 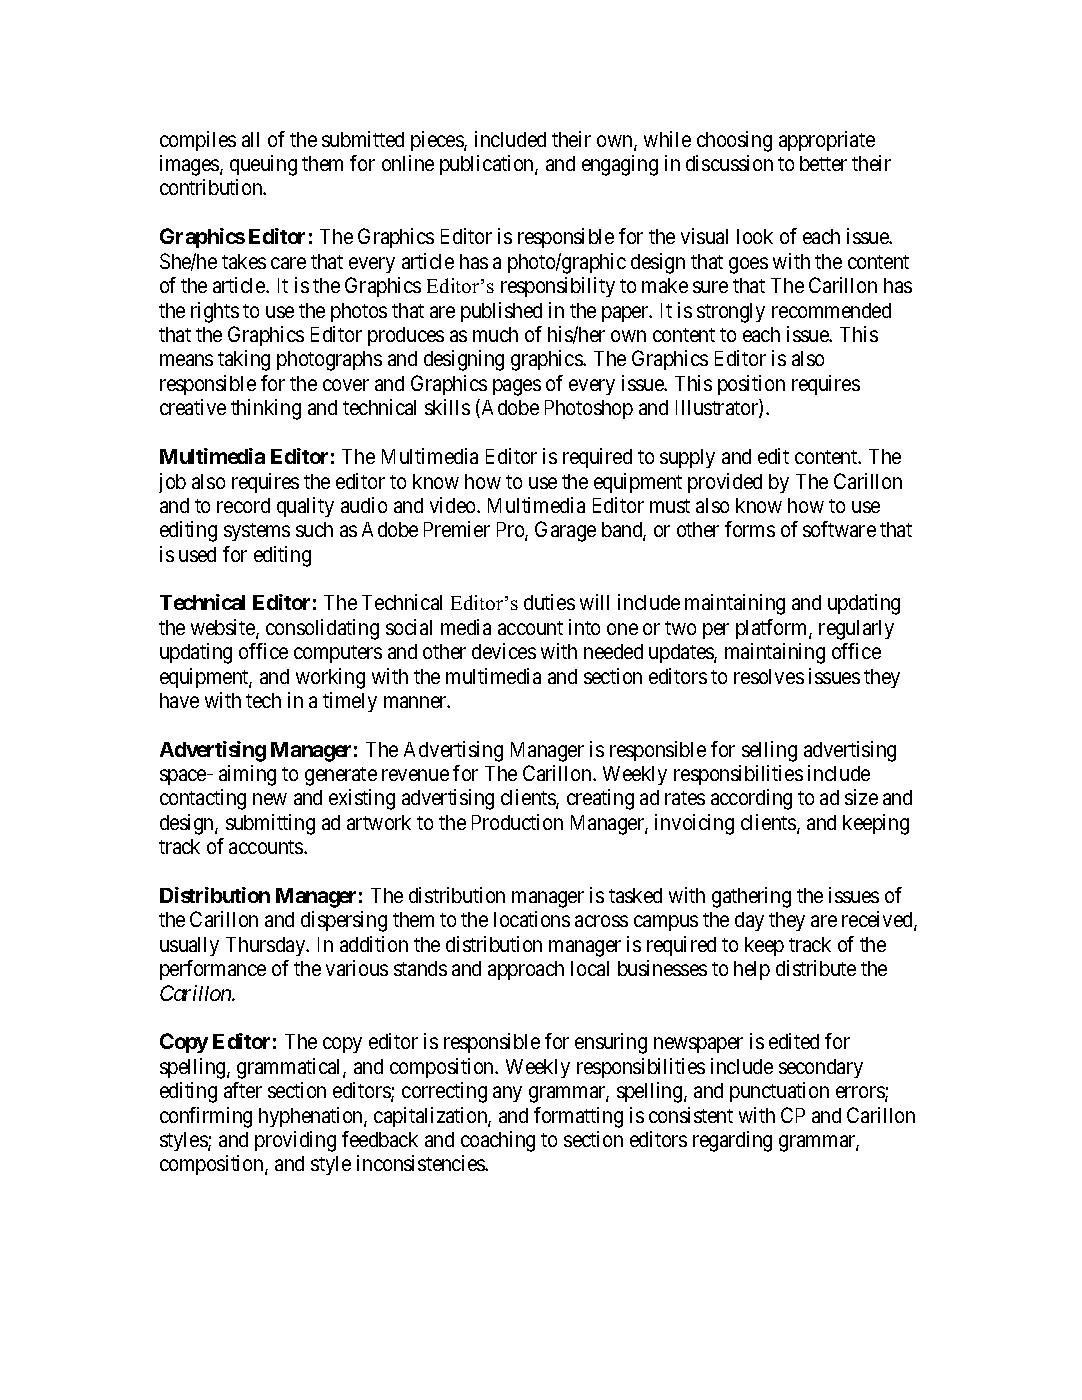 I want to click on Thursday, so click(x=267, y=946).
